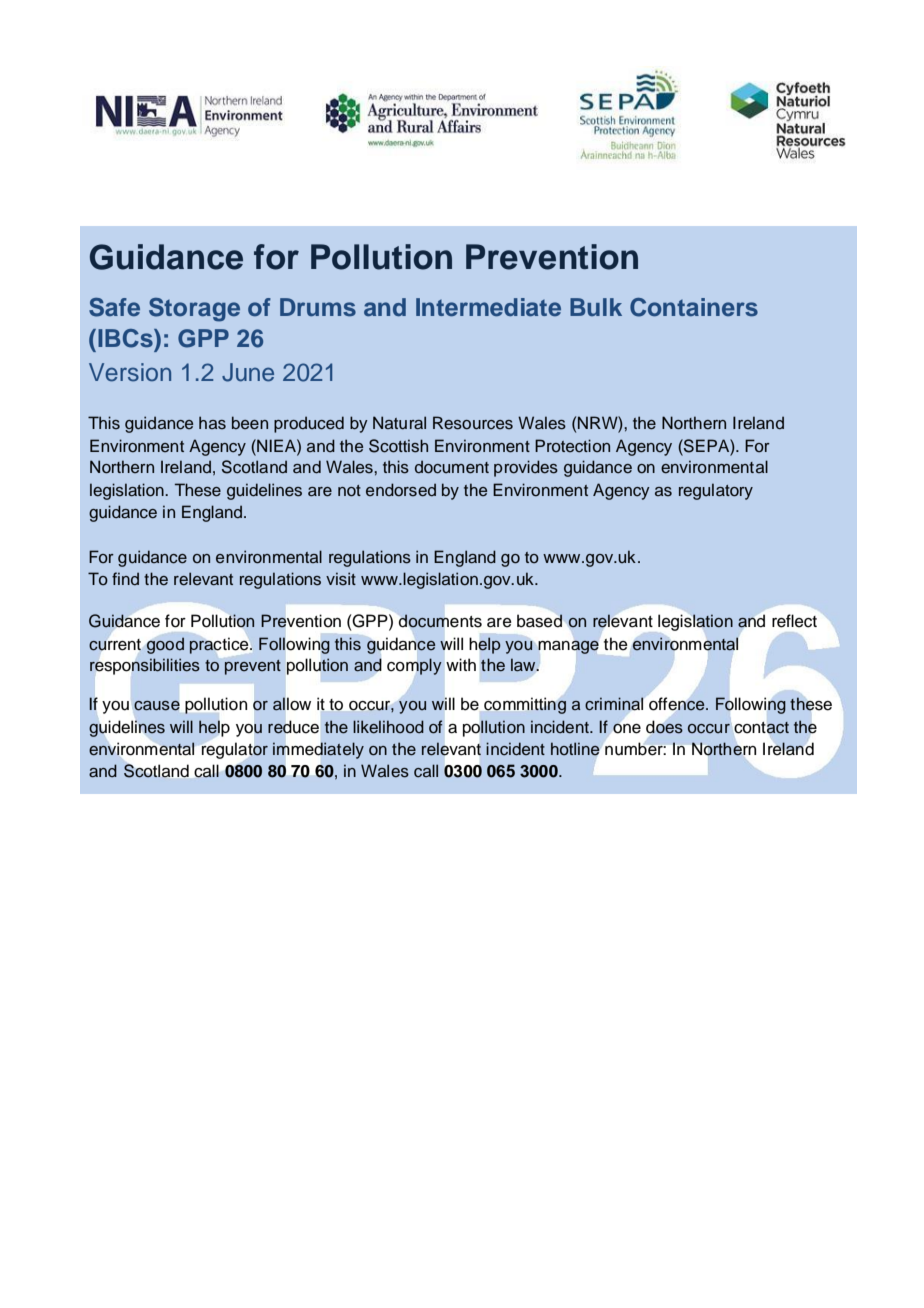 The image size is (924, 1308). What do you see at coordinates (526, 468) in the screenshot?
I see `provides` at bounding box center [526, 468].
